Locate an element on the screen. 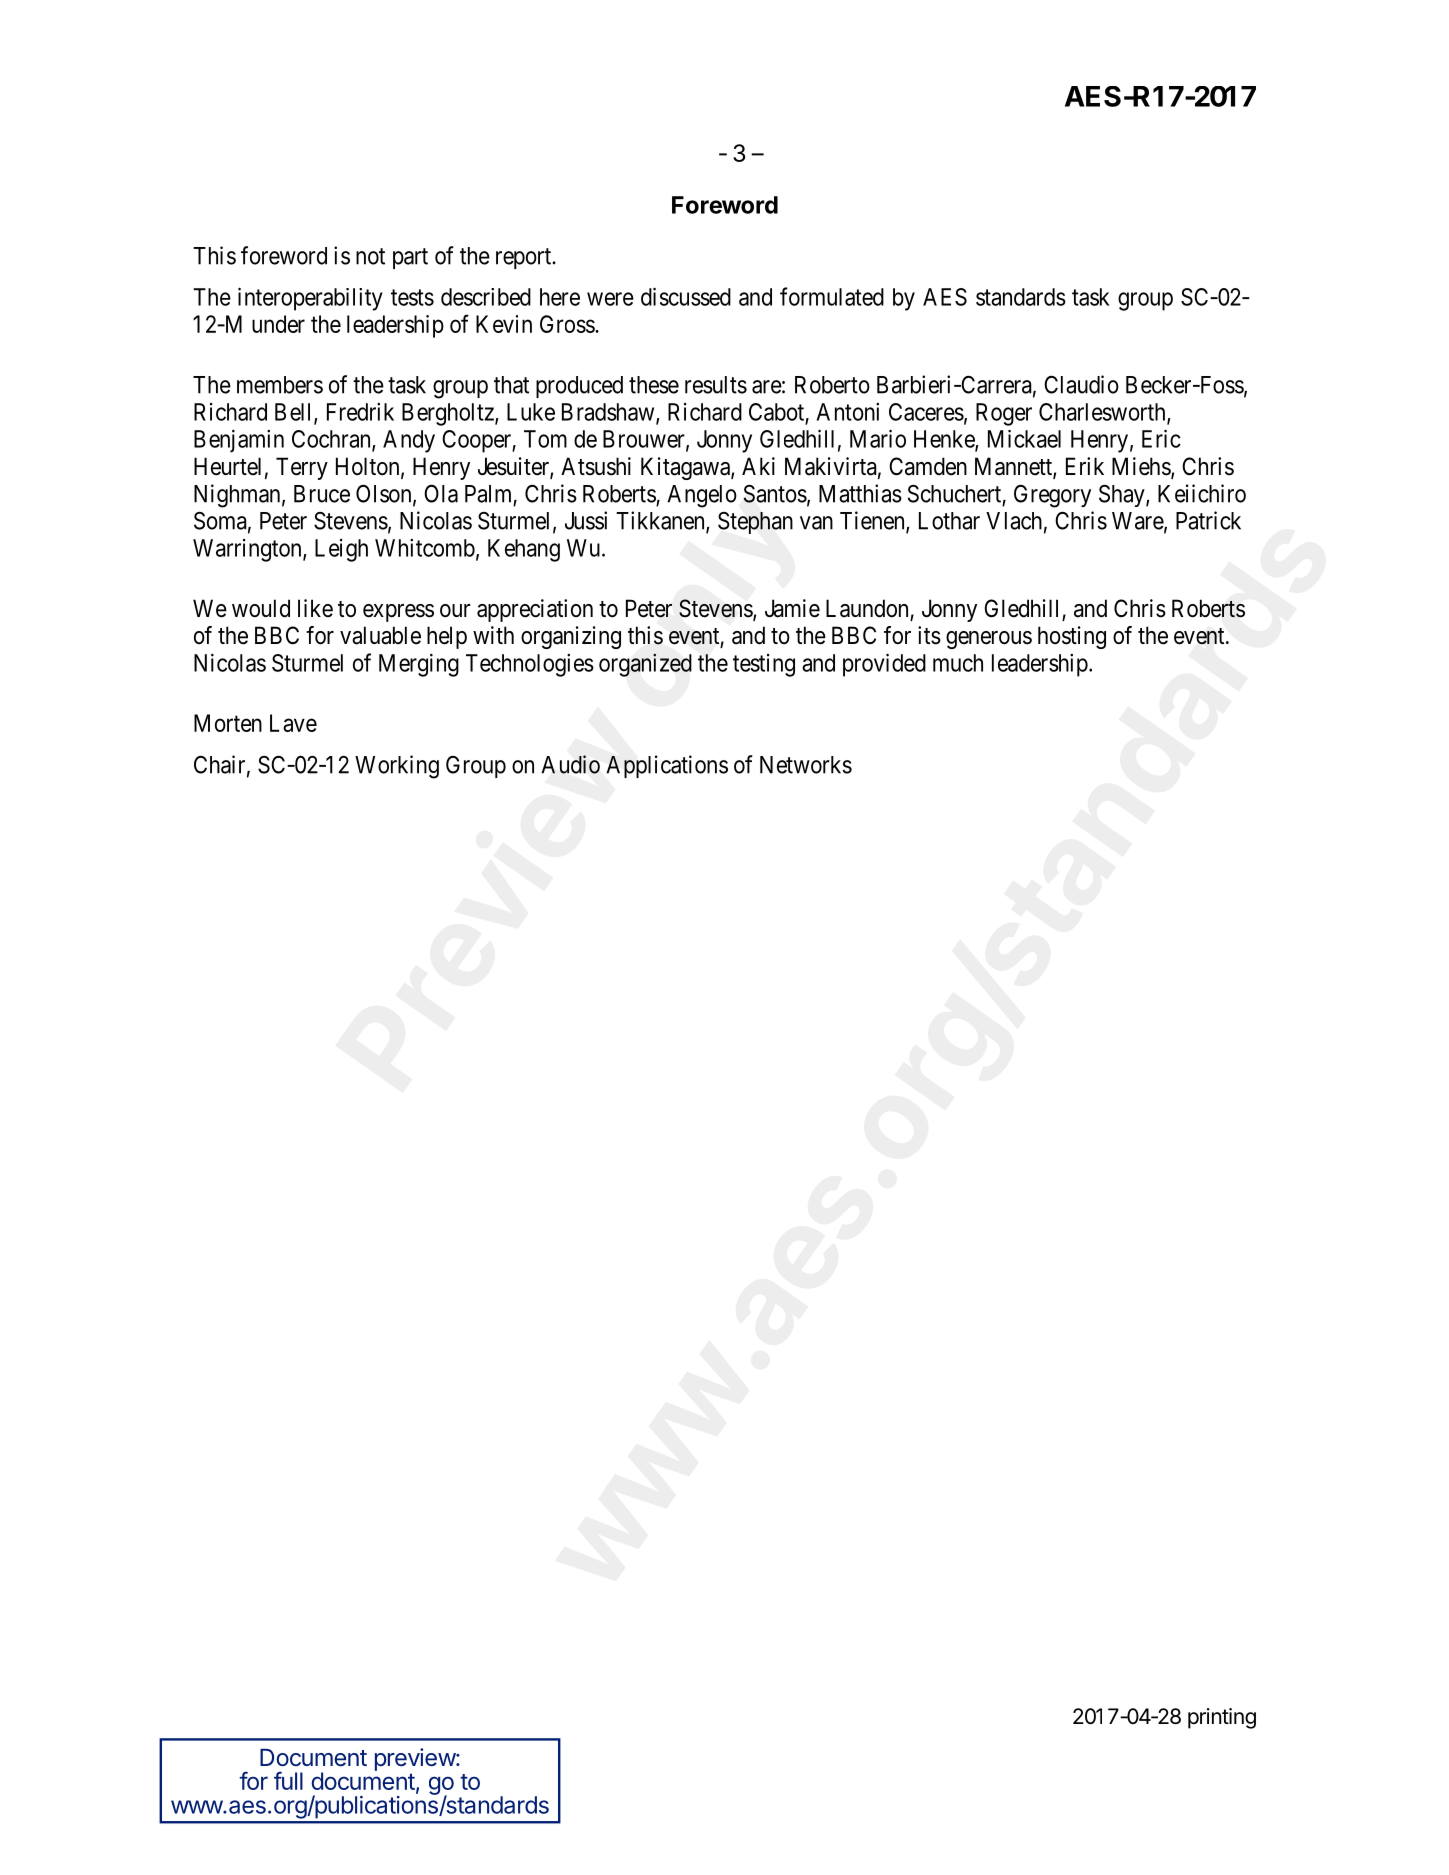 The image size is (1449, 1875). interoperability is located at coordinates (310, 299).
